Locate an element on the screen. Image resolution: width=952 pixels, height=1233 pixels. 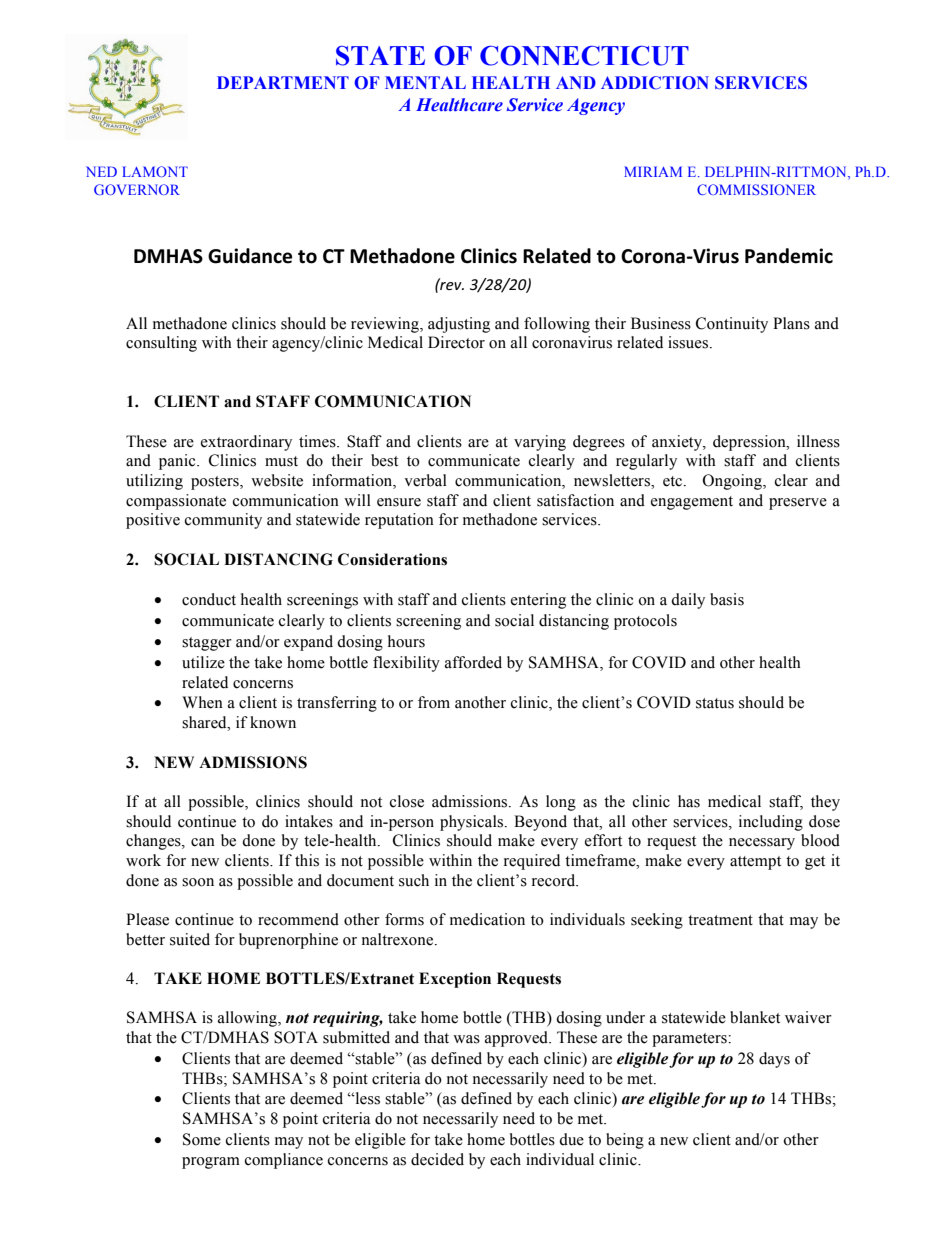
verbal is located at coordinates (425, 480).
